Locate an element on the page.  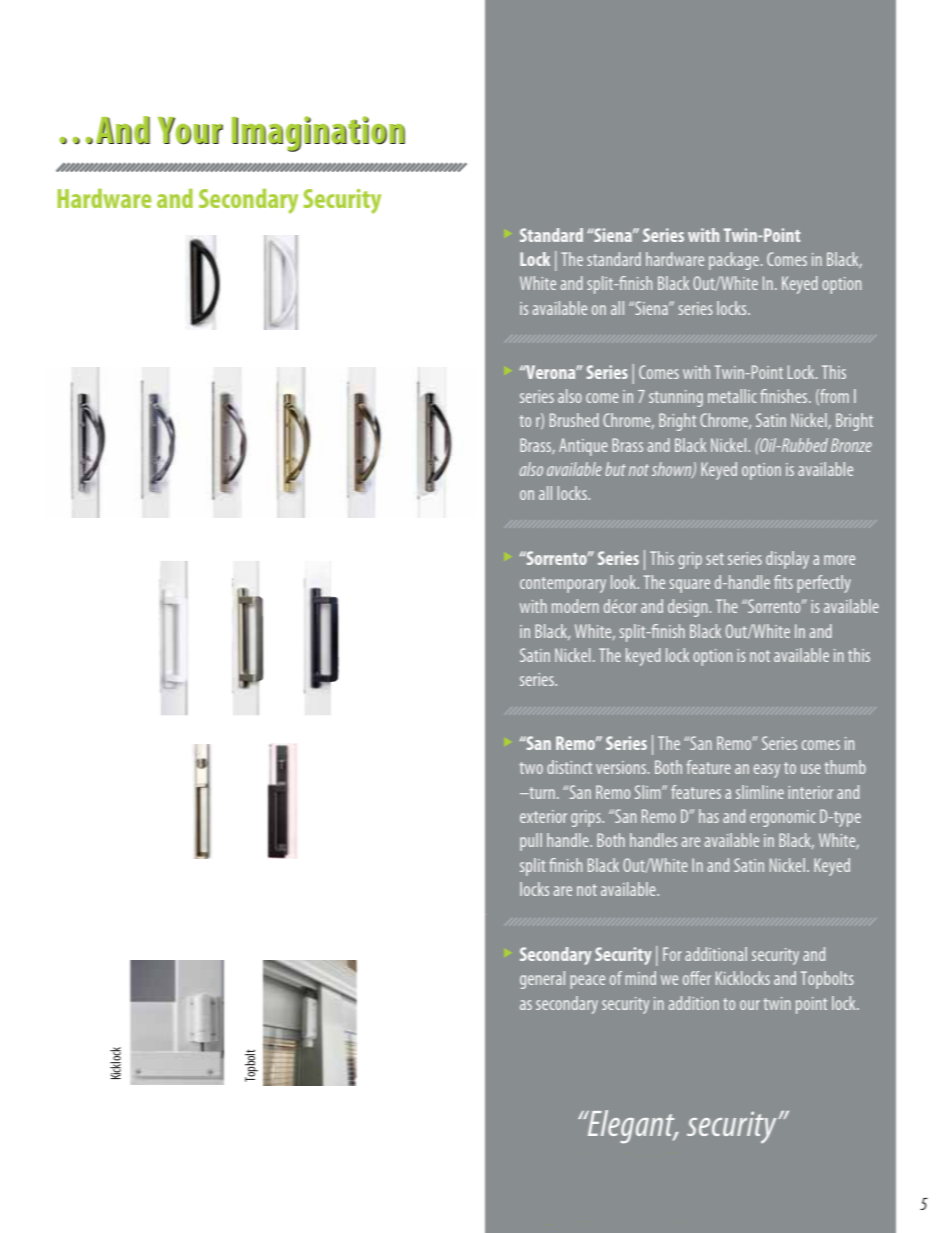
metallic is located at coordinates (732, 396).
